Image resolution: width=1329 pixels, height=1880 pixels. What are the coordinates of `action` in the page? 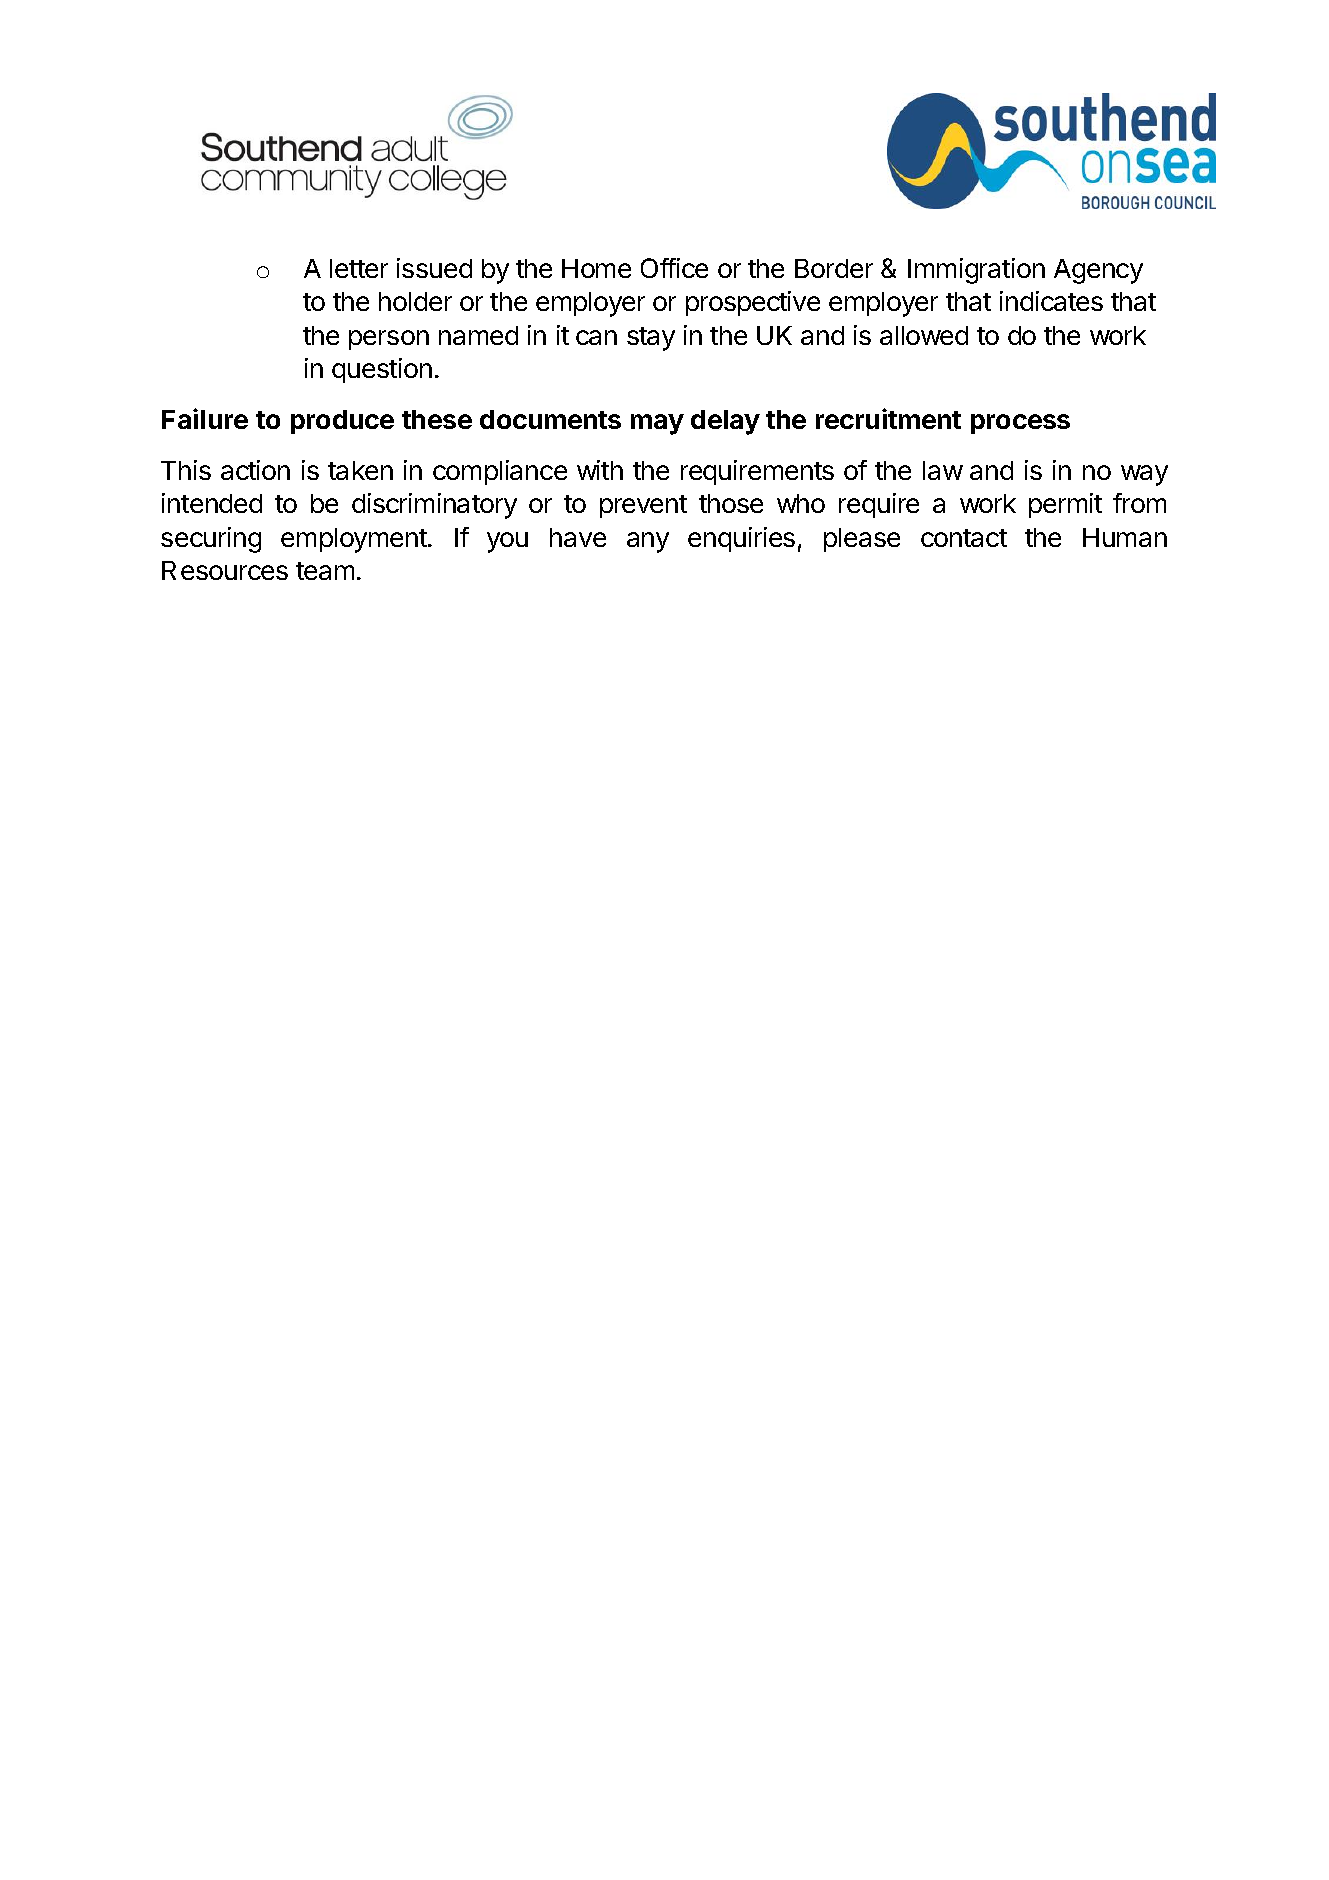 It's located at (255, 470).
